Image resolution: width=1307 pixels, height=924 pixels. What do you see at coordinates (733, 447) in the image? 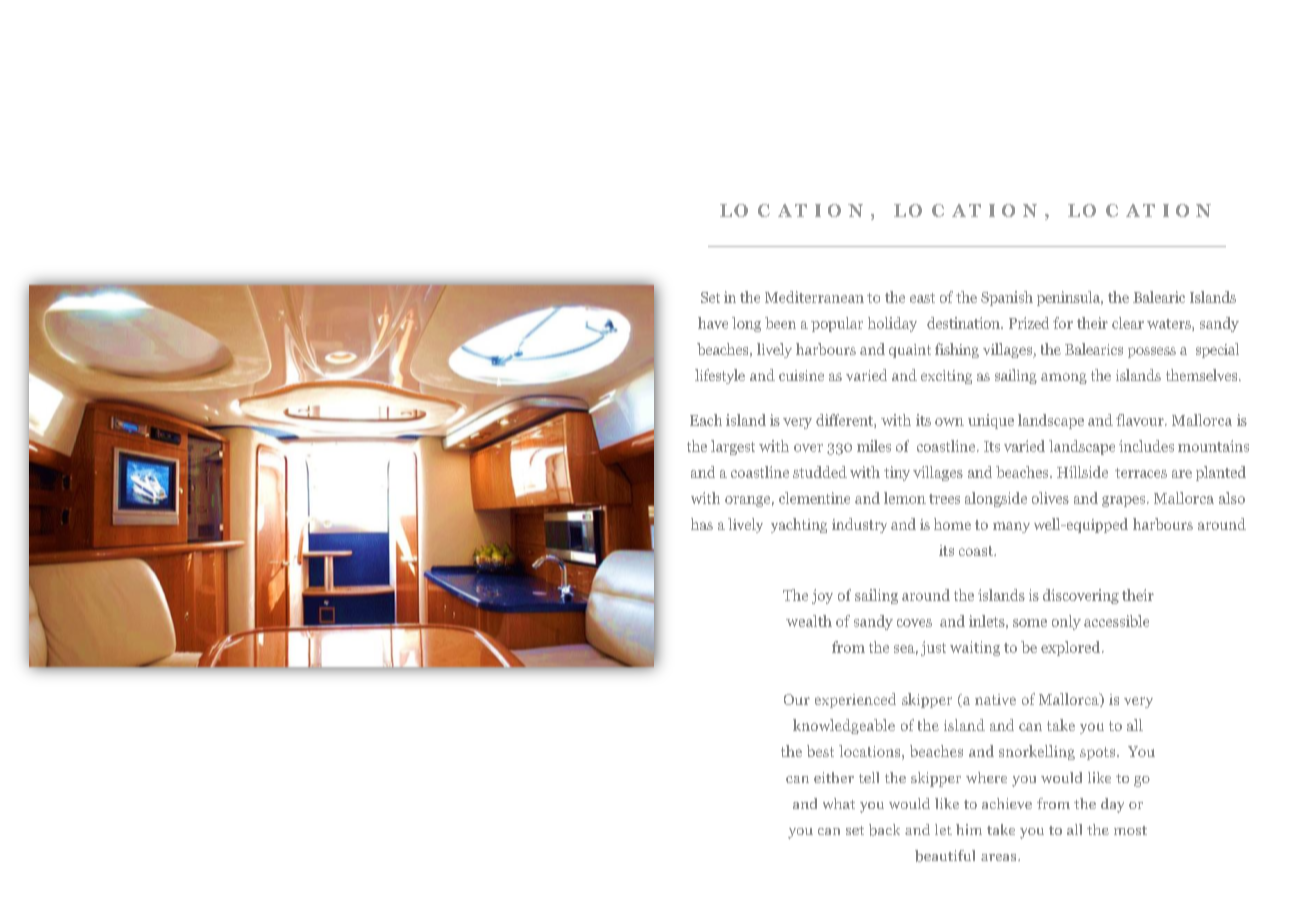
I see `largest` at bounding box center [733, 447].
